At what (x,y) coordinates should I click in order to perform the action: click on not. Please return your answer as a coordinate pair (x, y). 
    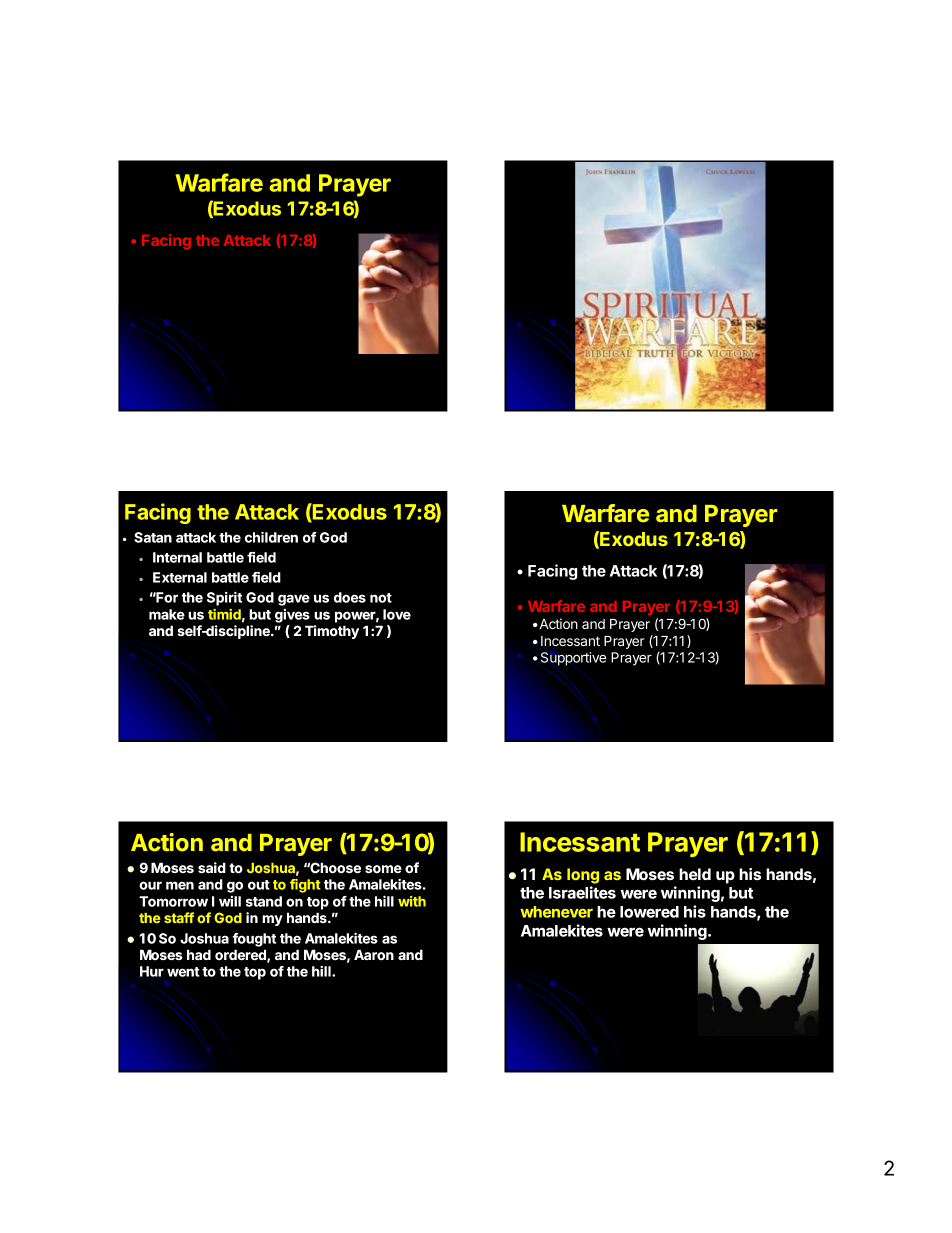
    Looking at the image, I should click on (381, 598).
